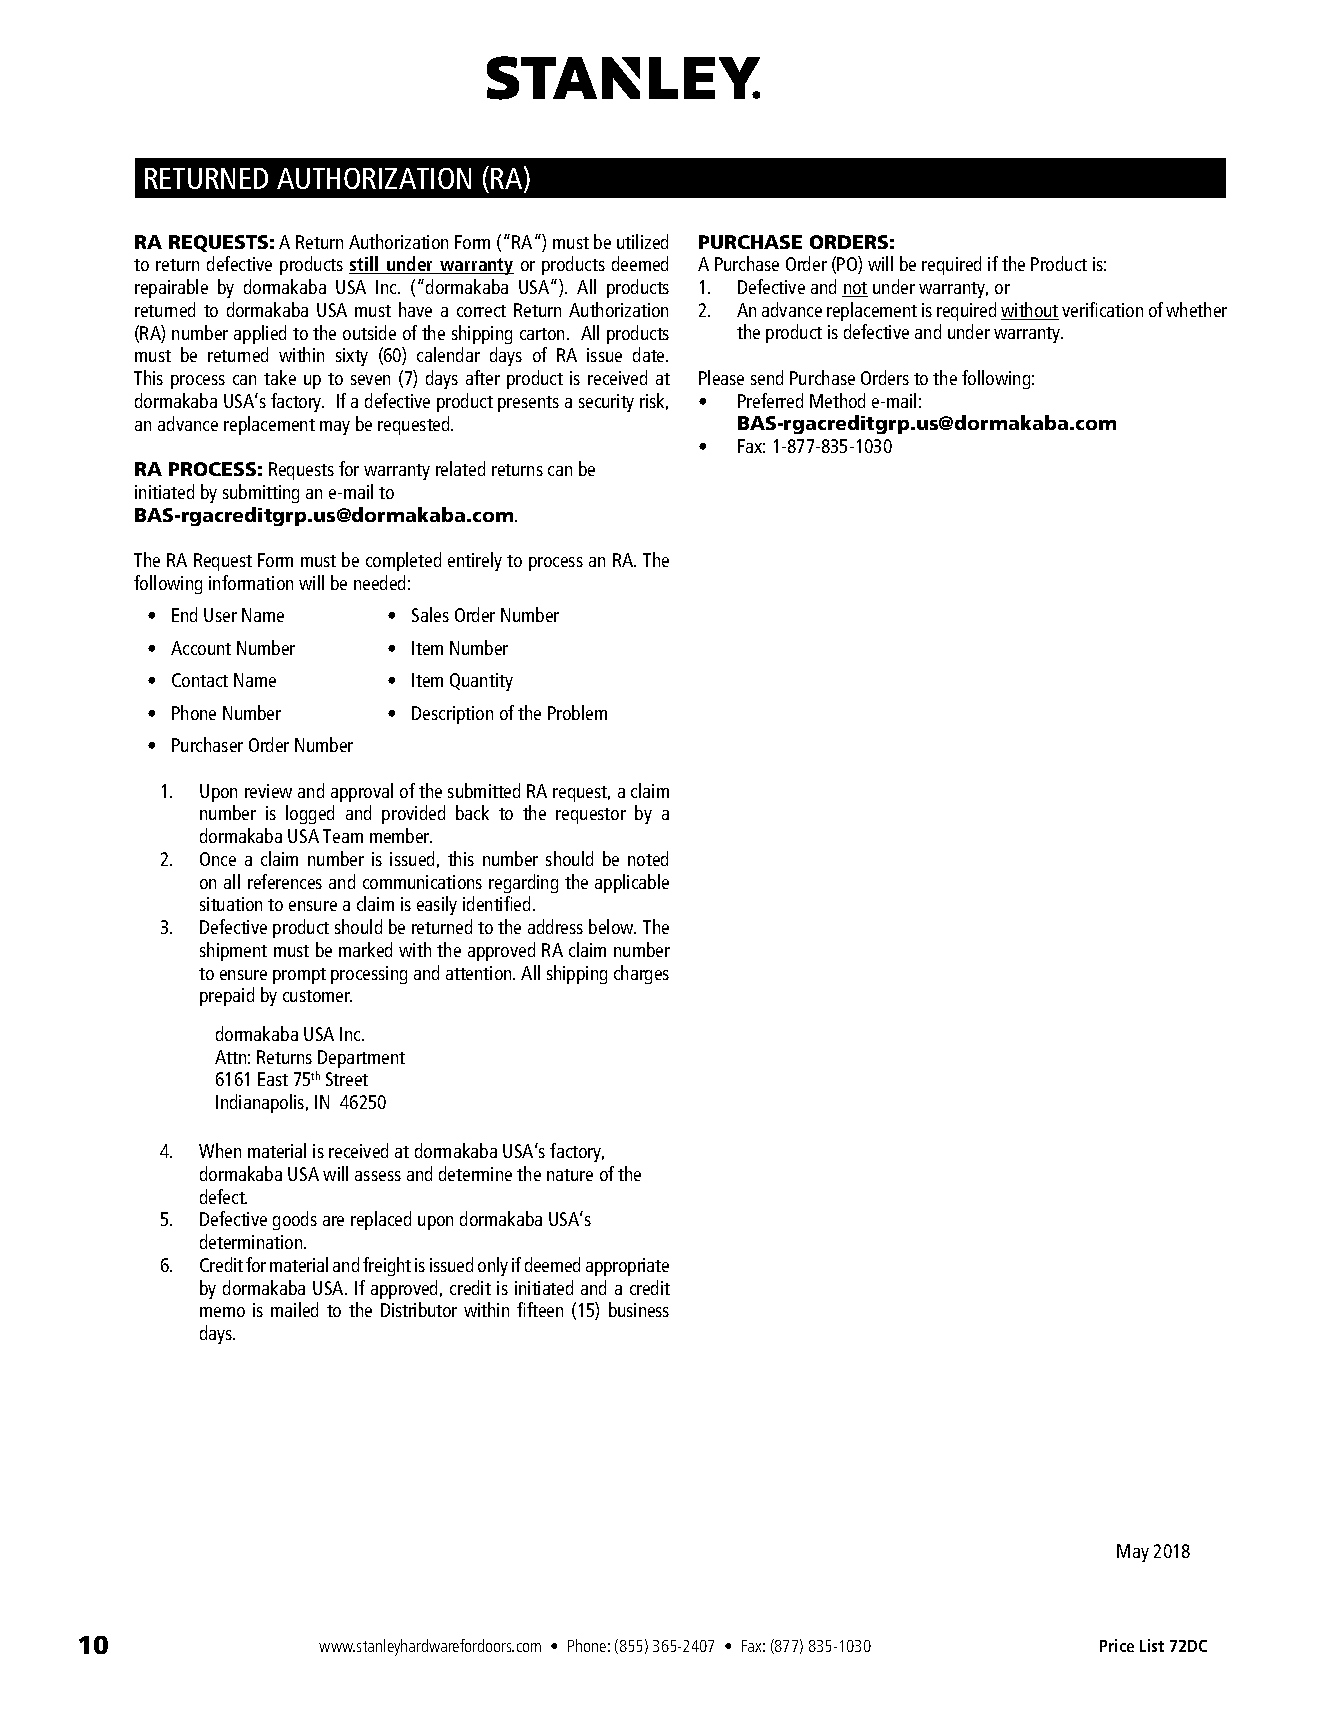  Describe the element at coordinates (1102, 309) in the screenshot. I see `verification` at that location.
